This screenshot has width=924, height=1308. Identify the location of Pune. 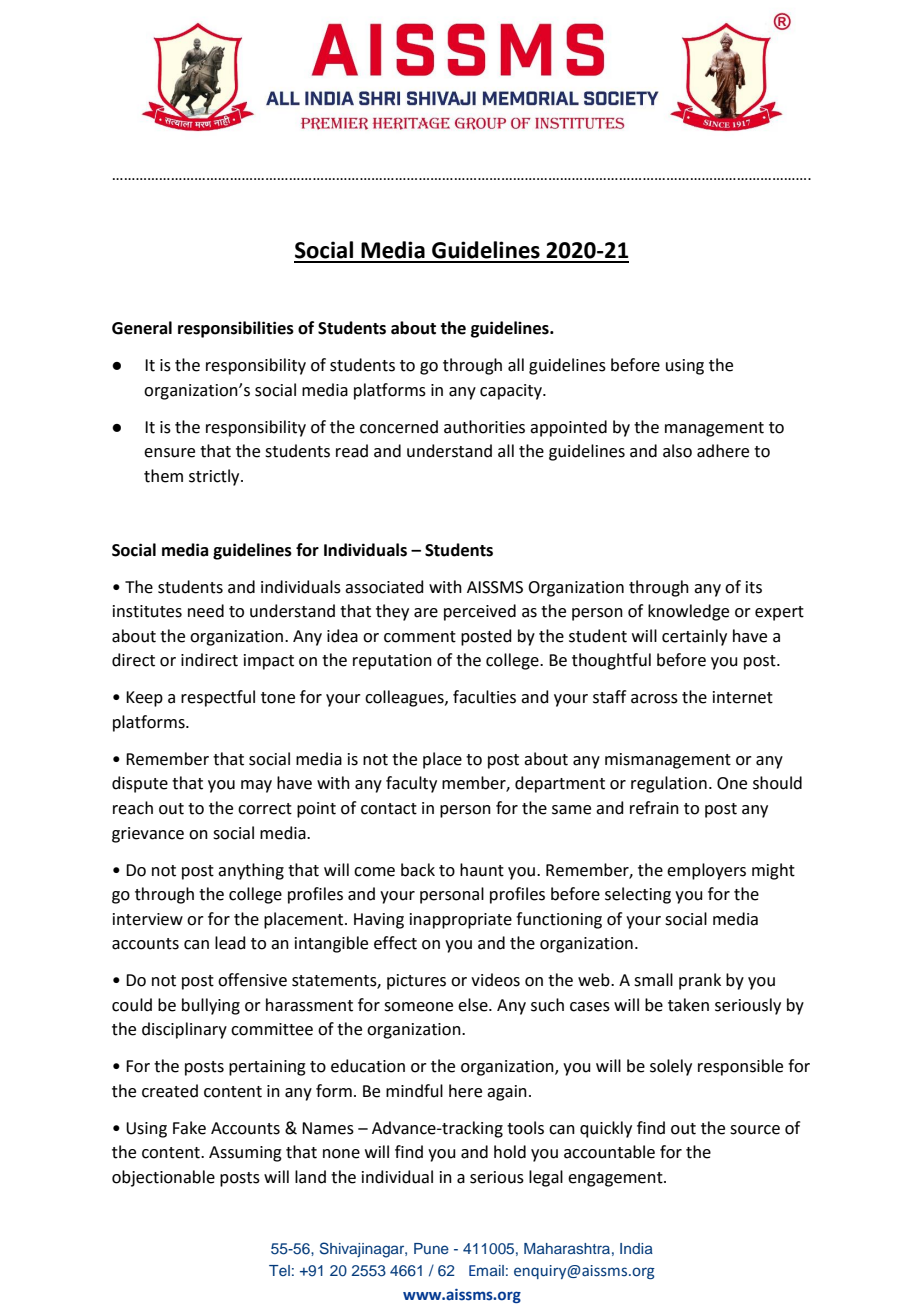
(431, 1248).
